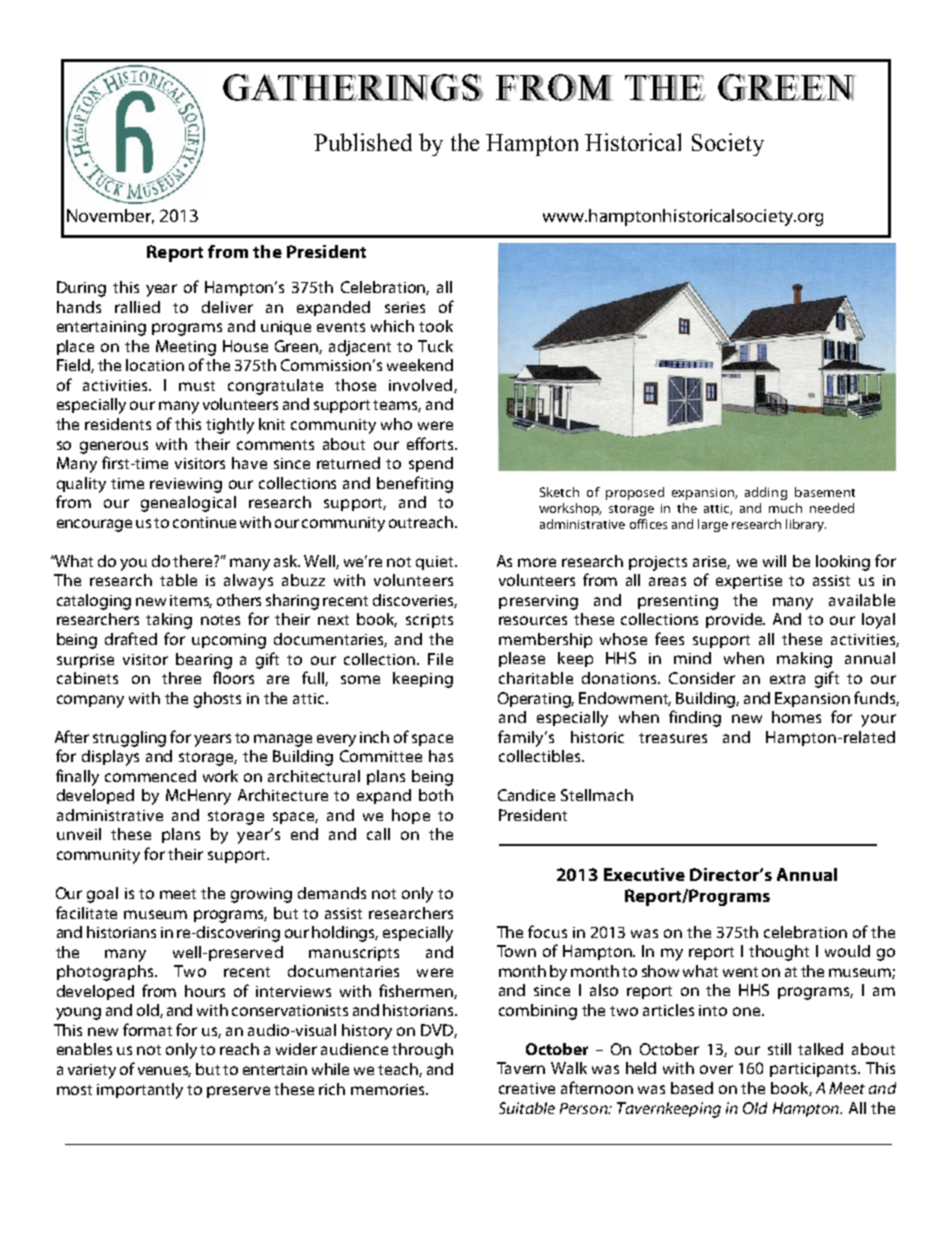  Describe the element at coordinates (815, 1070) in the page. I see `participants` at that location.
